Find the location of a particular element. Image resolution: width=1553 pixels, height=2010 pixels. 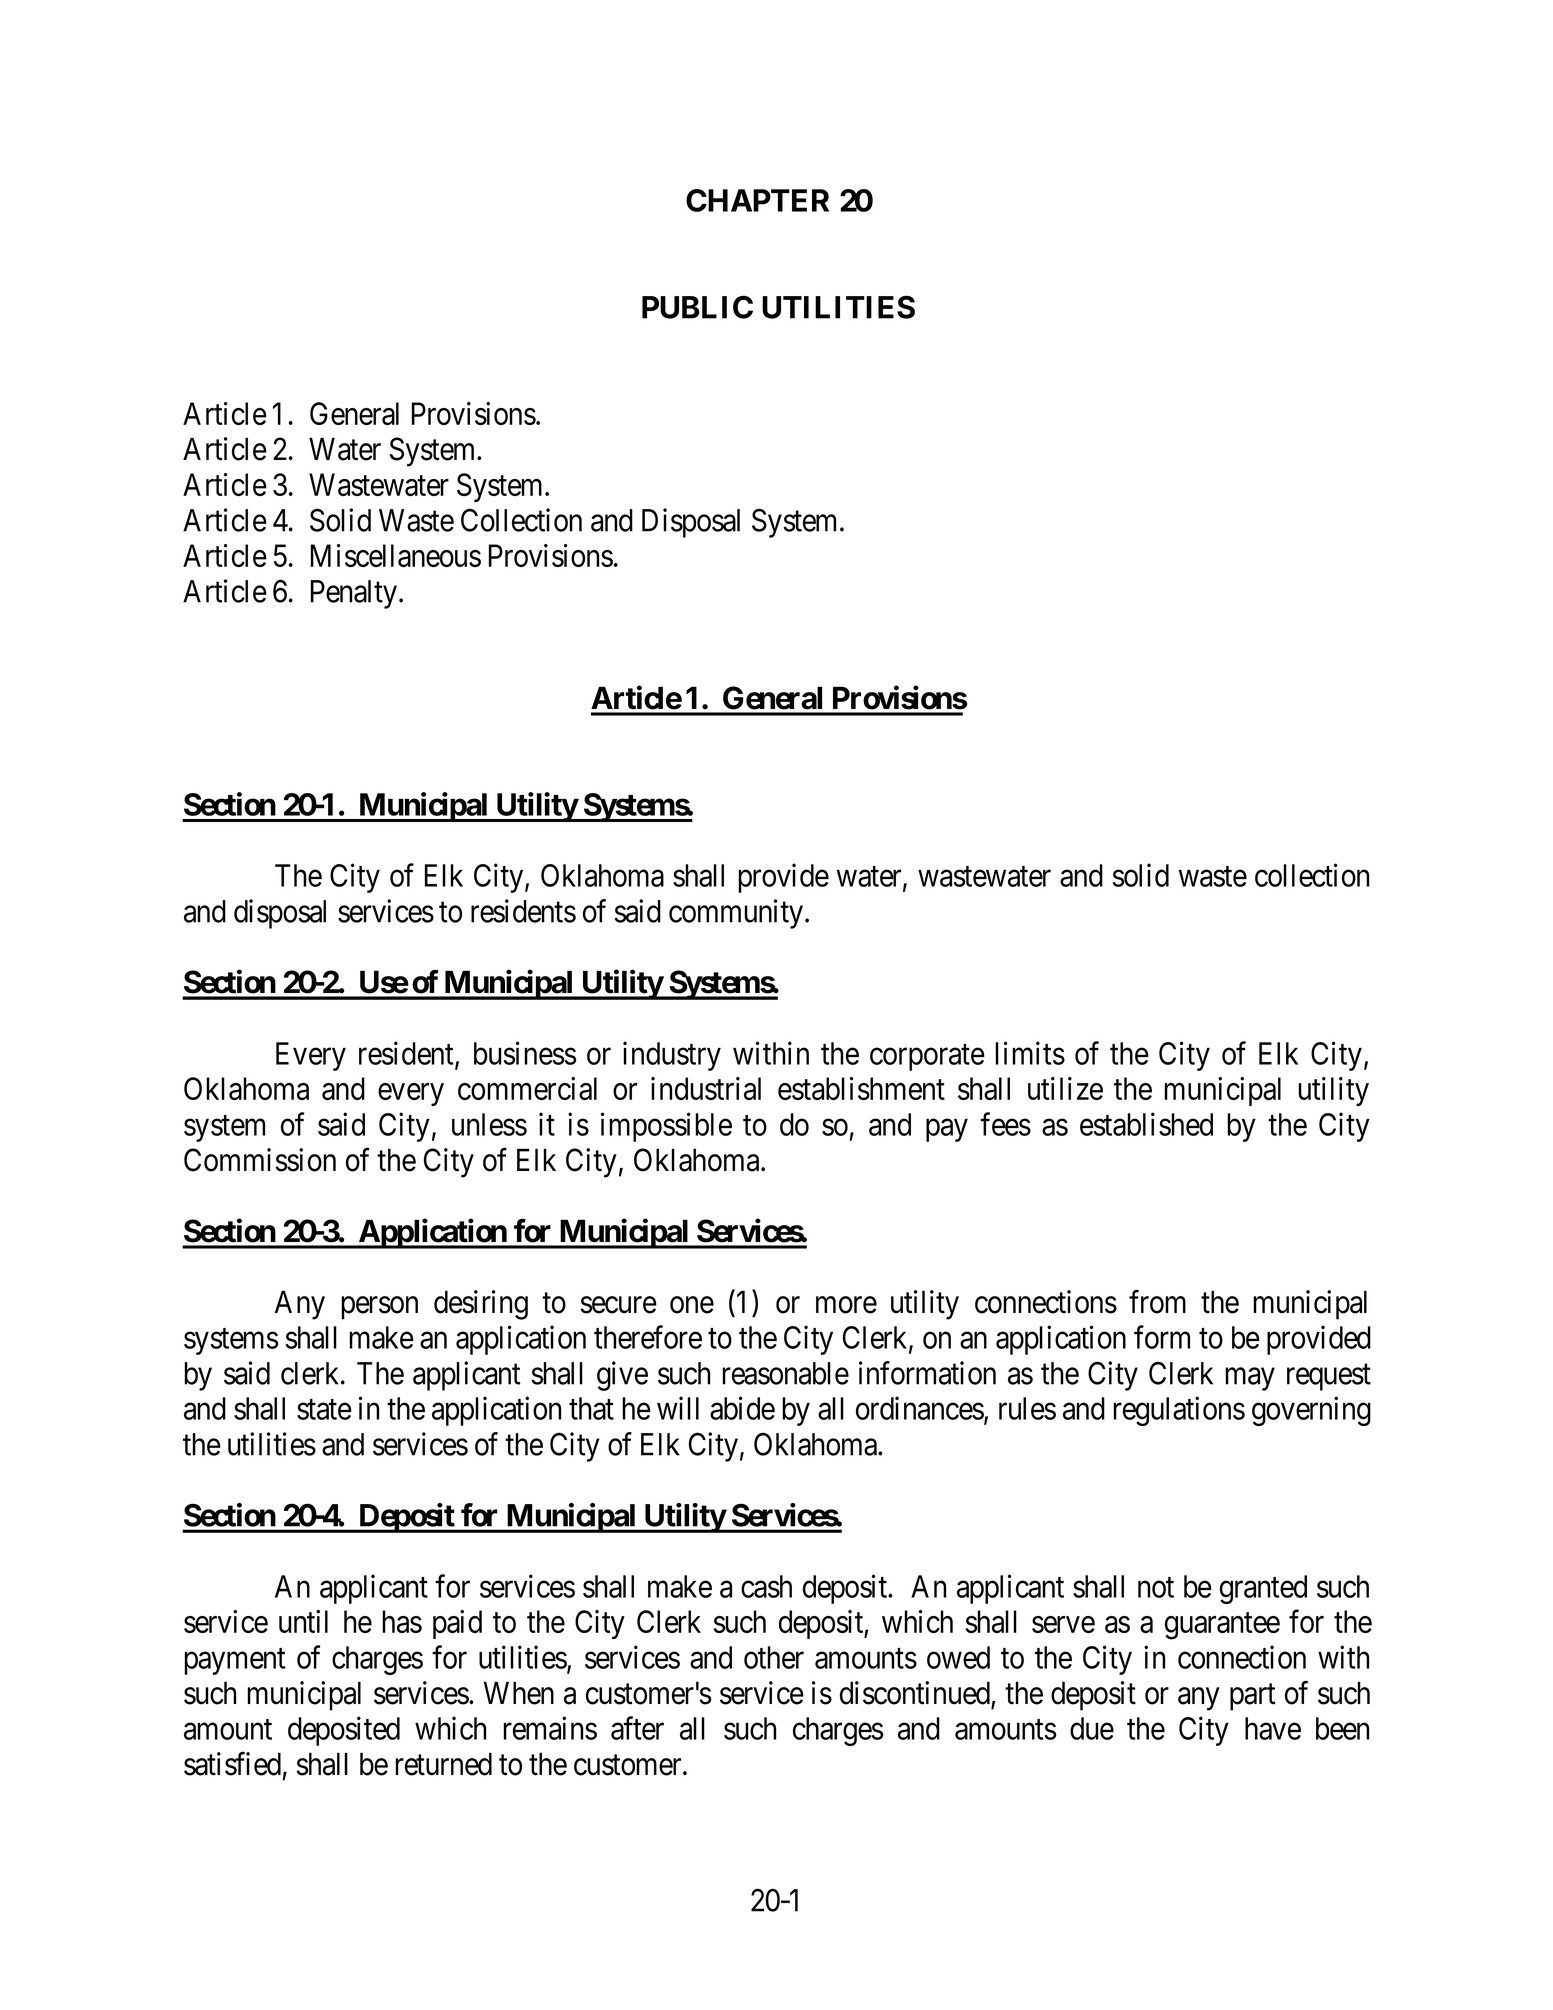

returned is located at coordinates (443, 1764).
